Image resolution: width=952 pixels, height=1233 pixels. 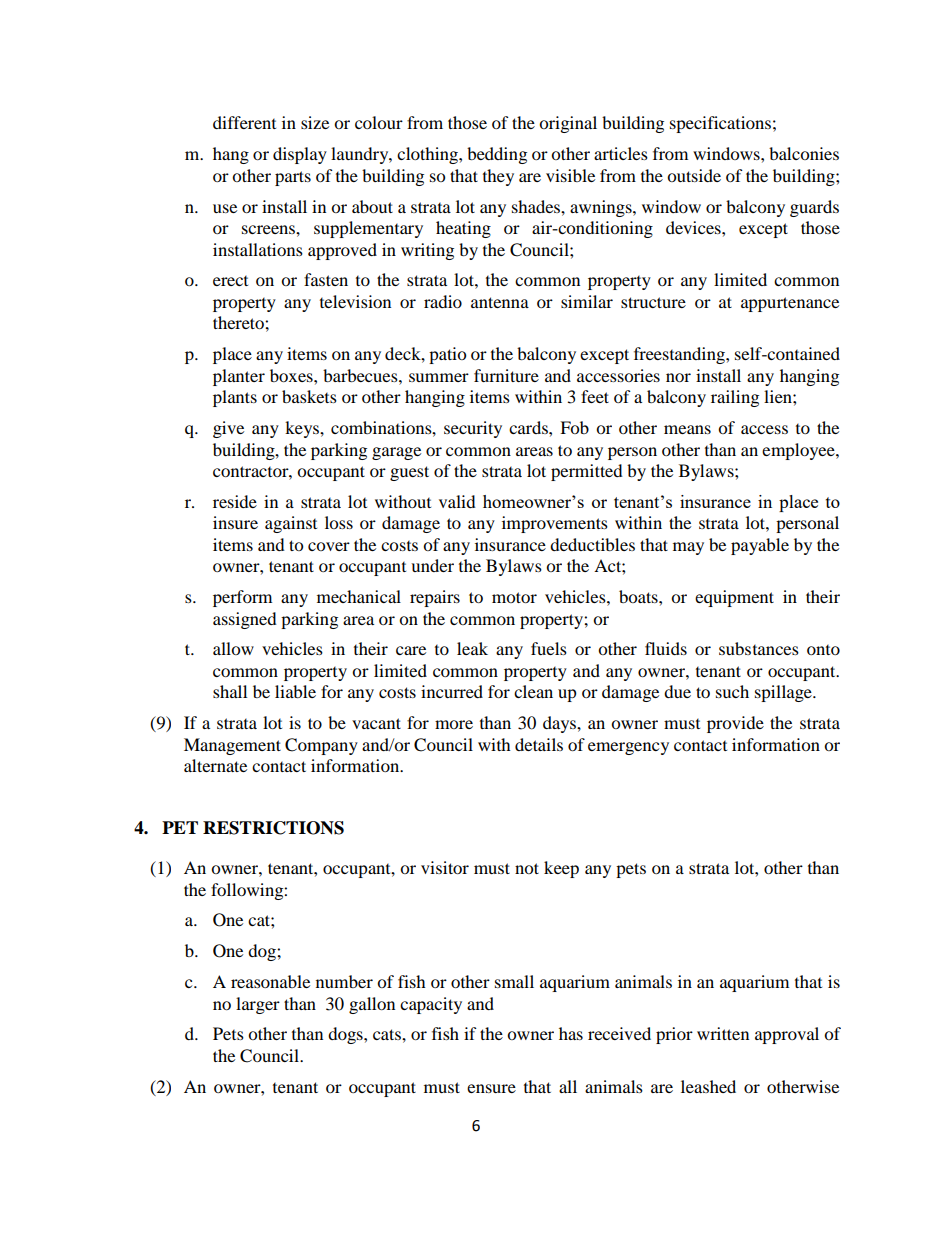 I want to click on furniture, so click(x=506, y=375).
